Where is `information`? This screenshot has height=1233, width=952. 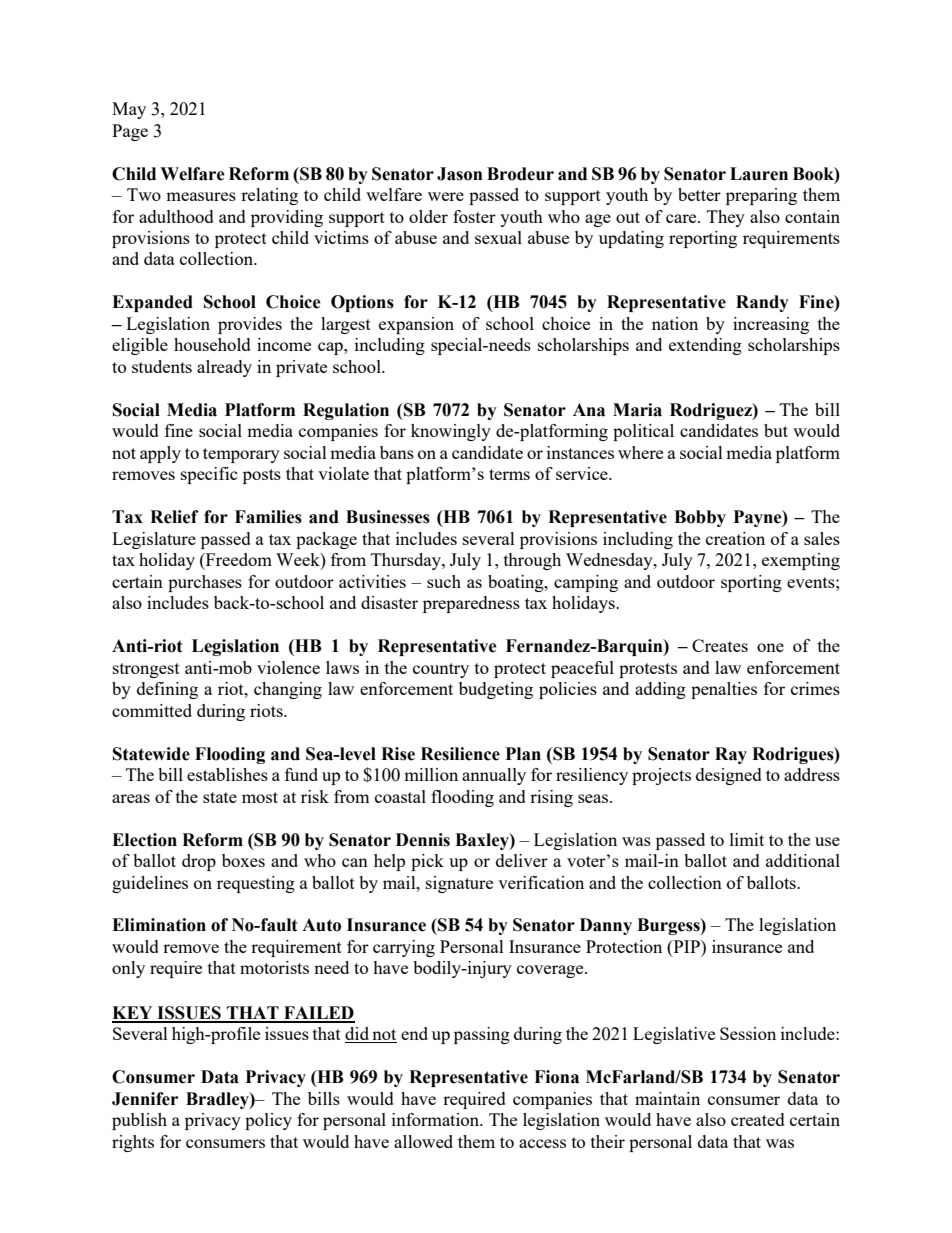 information is located at coordinates (437, 1119).
